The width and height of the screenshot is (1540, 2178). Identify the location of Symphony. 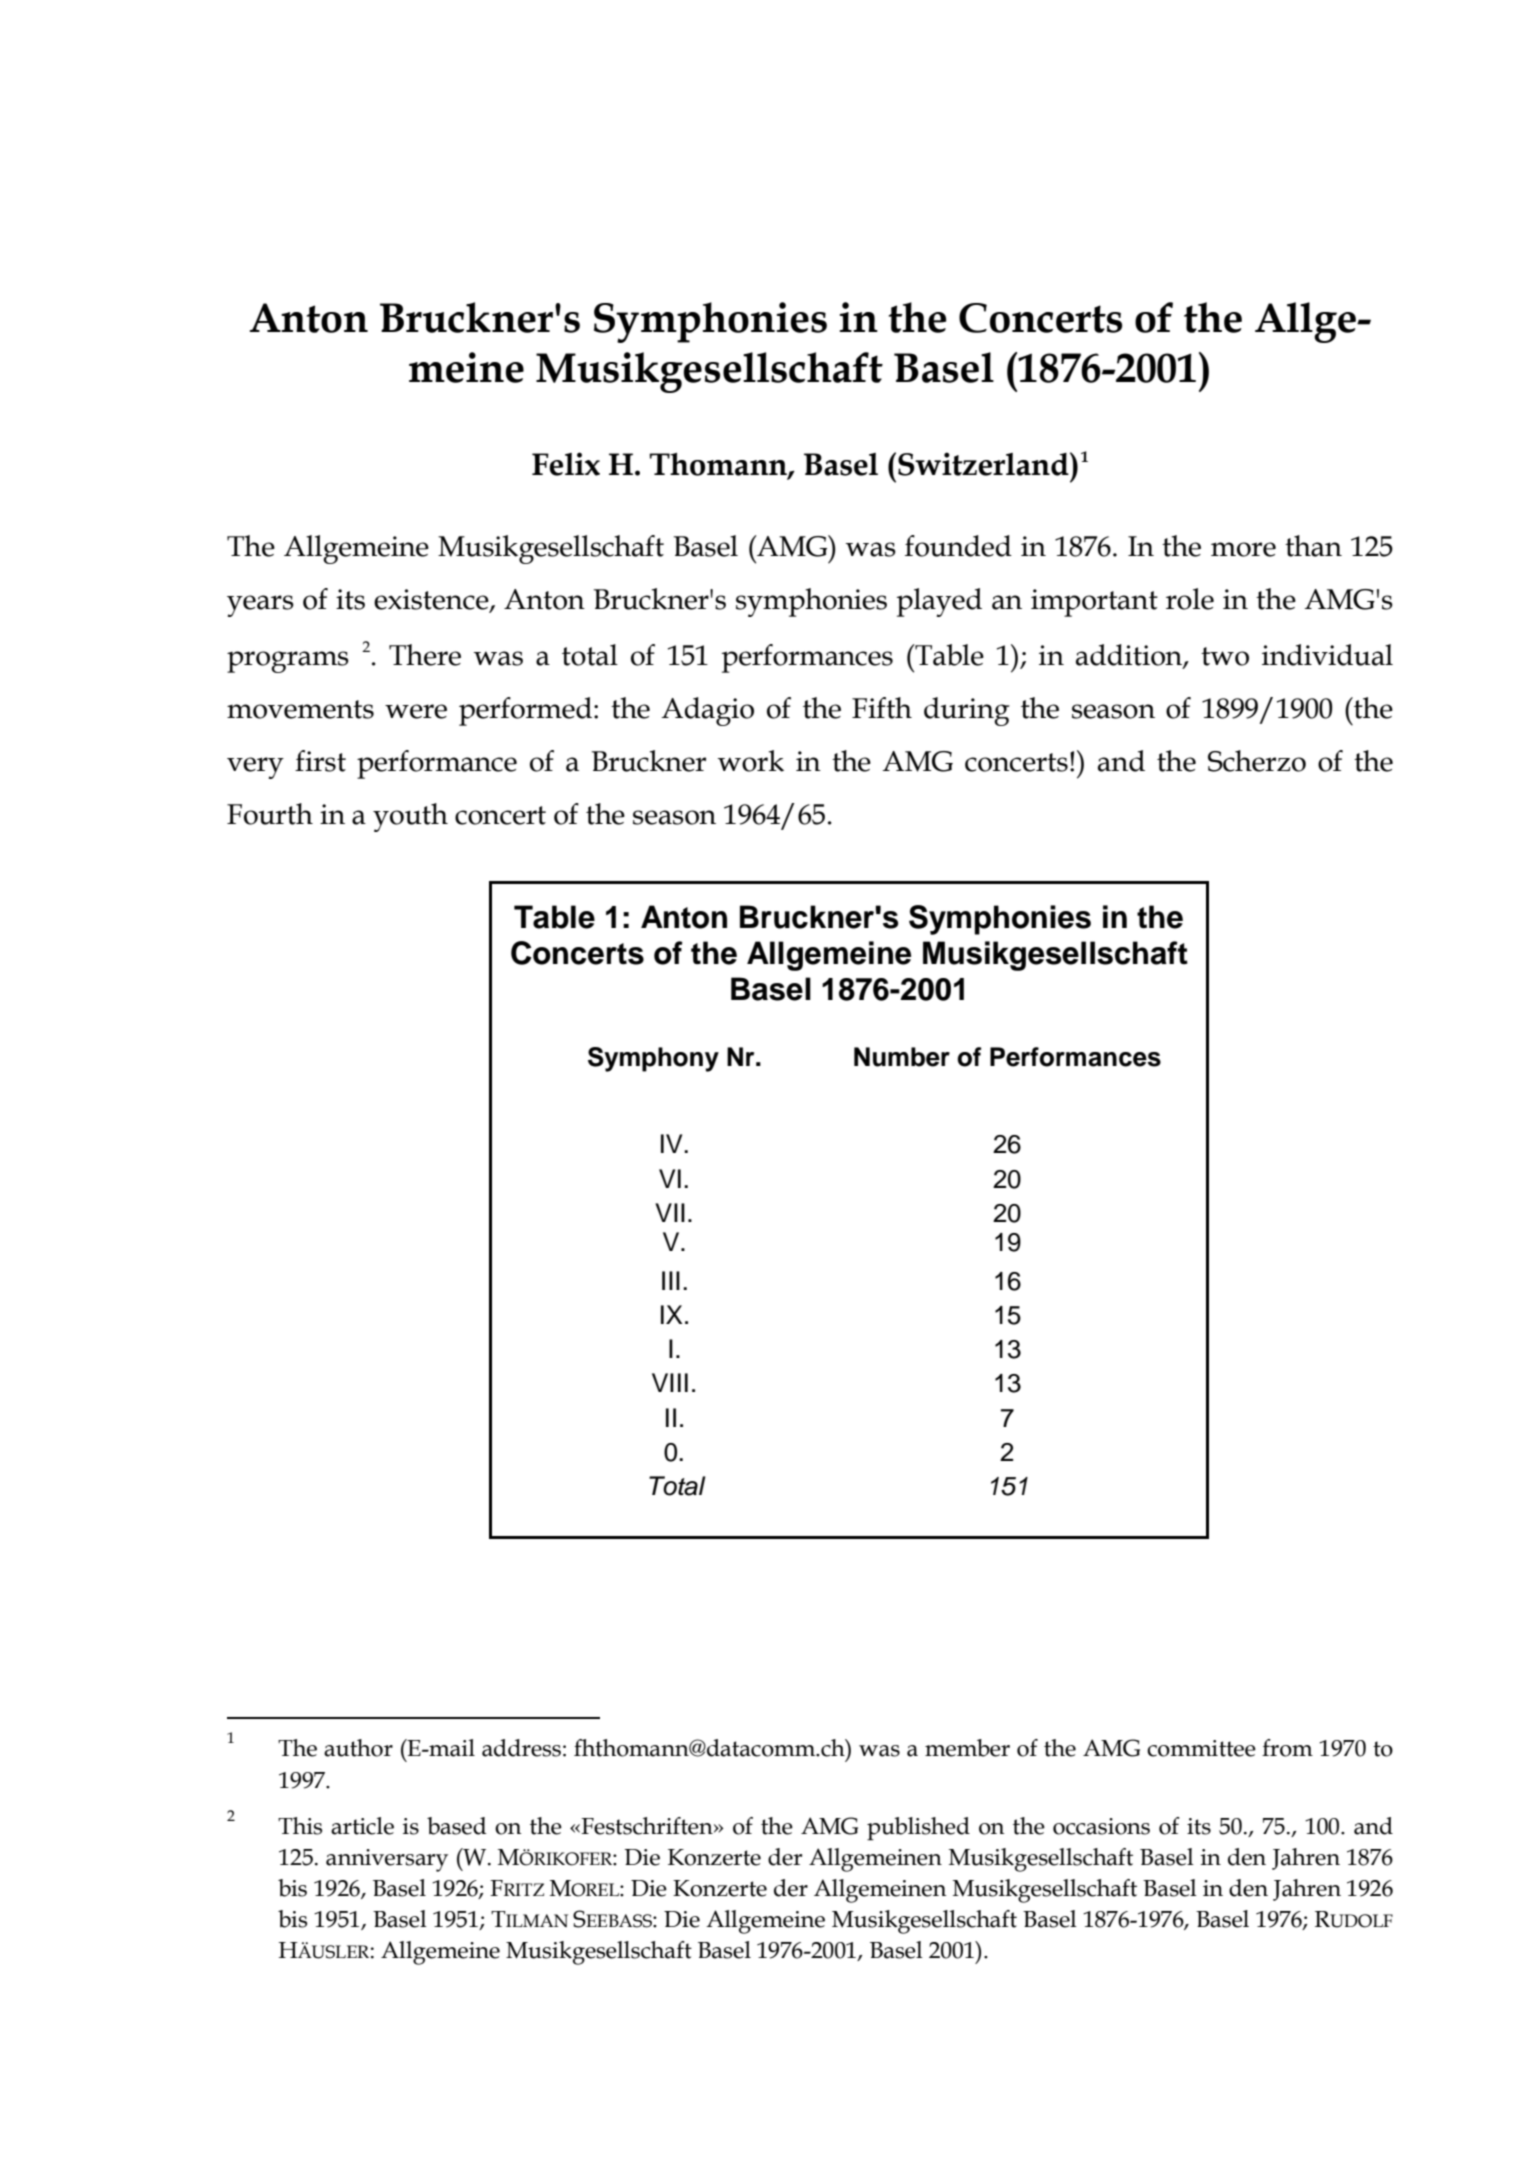
(653, 1059).
